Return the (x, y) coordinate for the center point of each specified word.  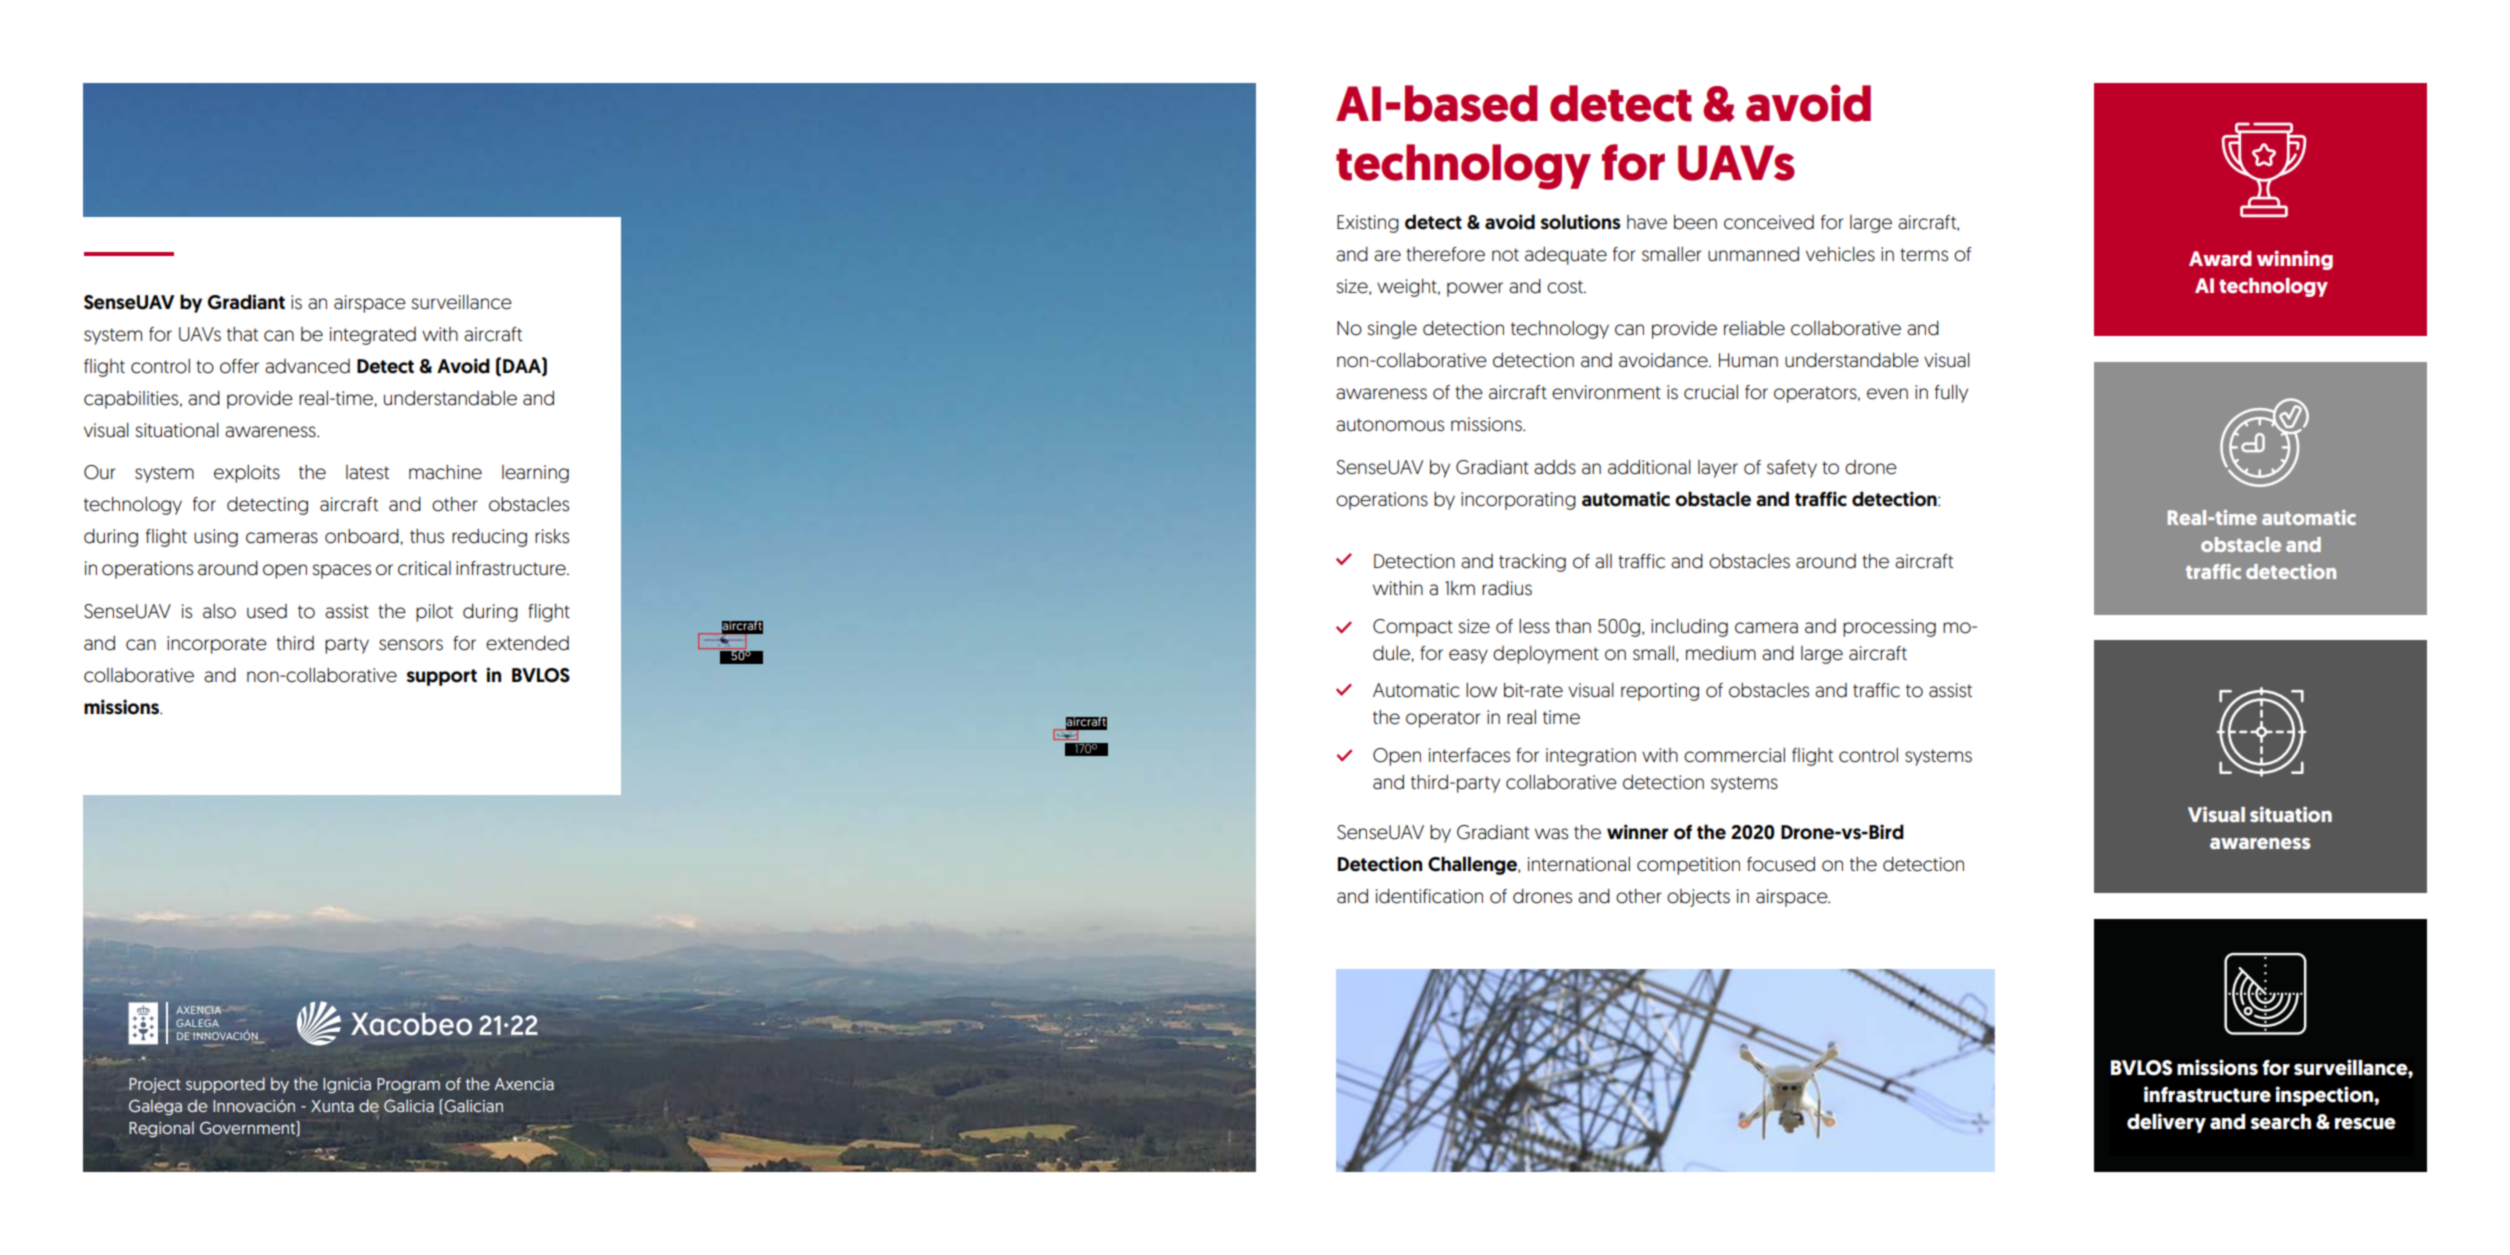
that (242, 334)
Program (408, 1086)
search (2280, 1122)
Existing (1368, 224)
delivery (2166, 1123)
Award (2220, 258)
